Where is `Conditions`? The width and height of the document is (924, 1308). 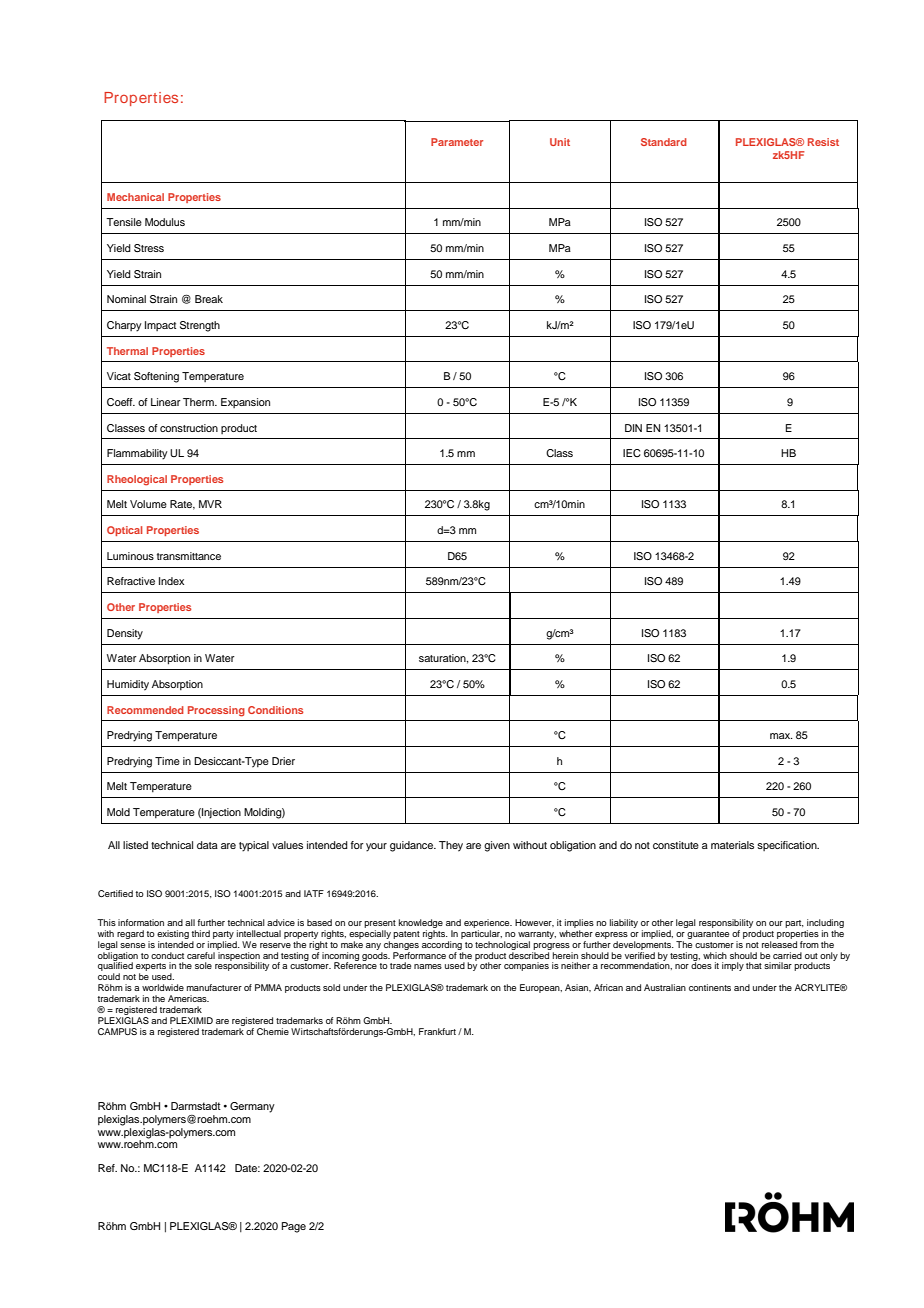
Conditions is located at coordinates (275, 710).
